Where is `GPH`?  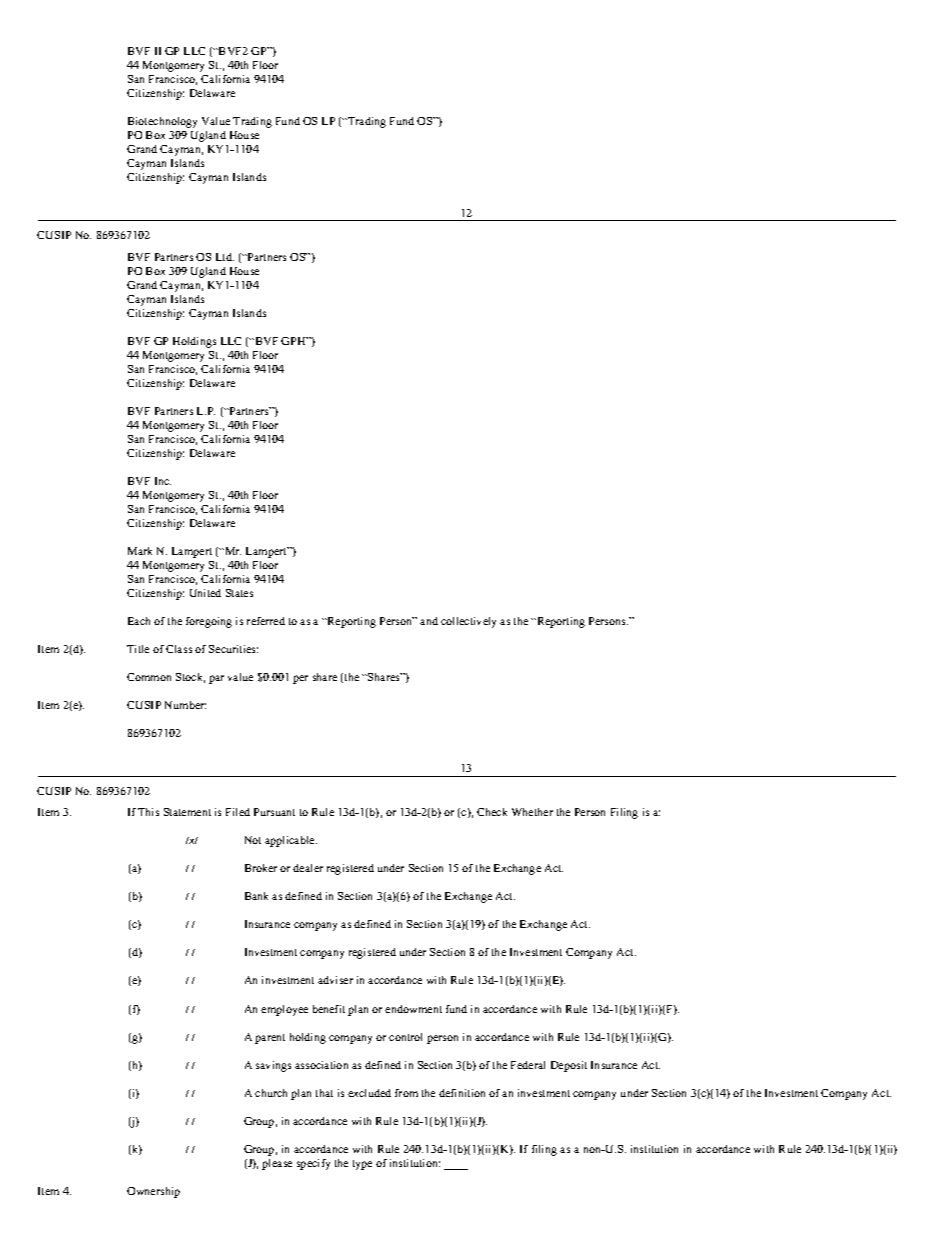
GPH is located at coordinates (294, 341).
